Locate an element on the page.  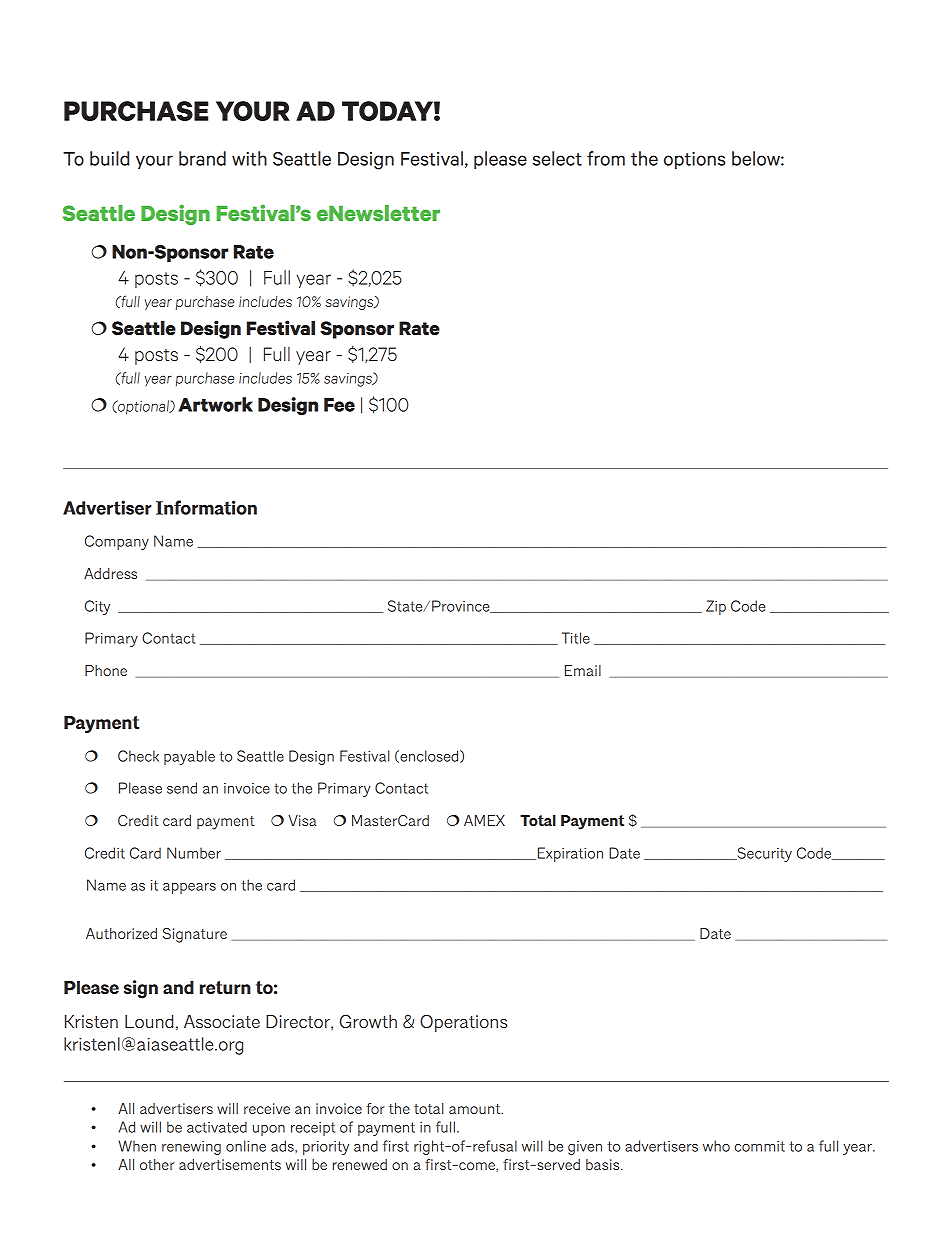
renewing is located at coordinates (191, 1148).
